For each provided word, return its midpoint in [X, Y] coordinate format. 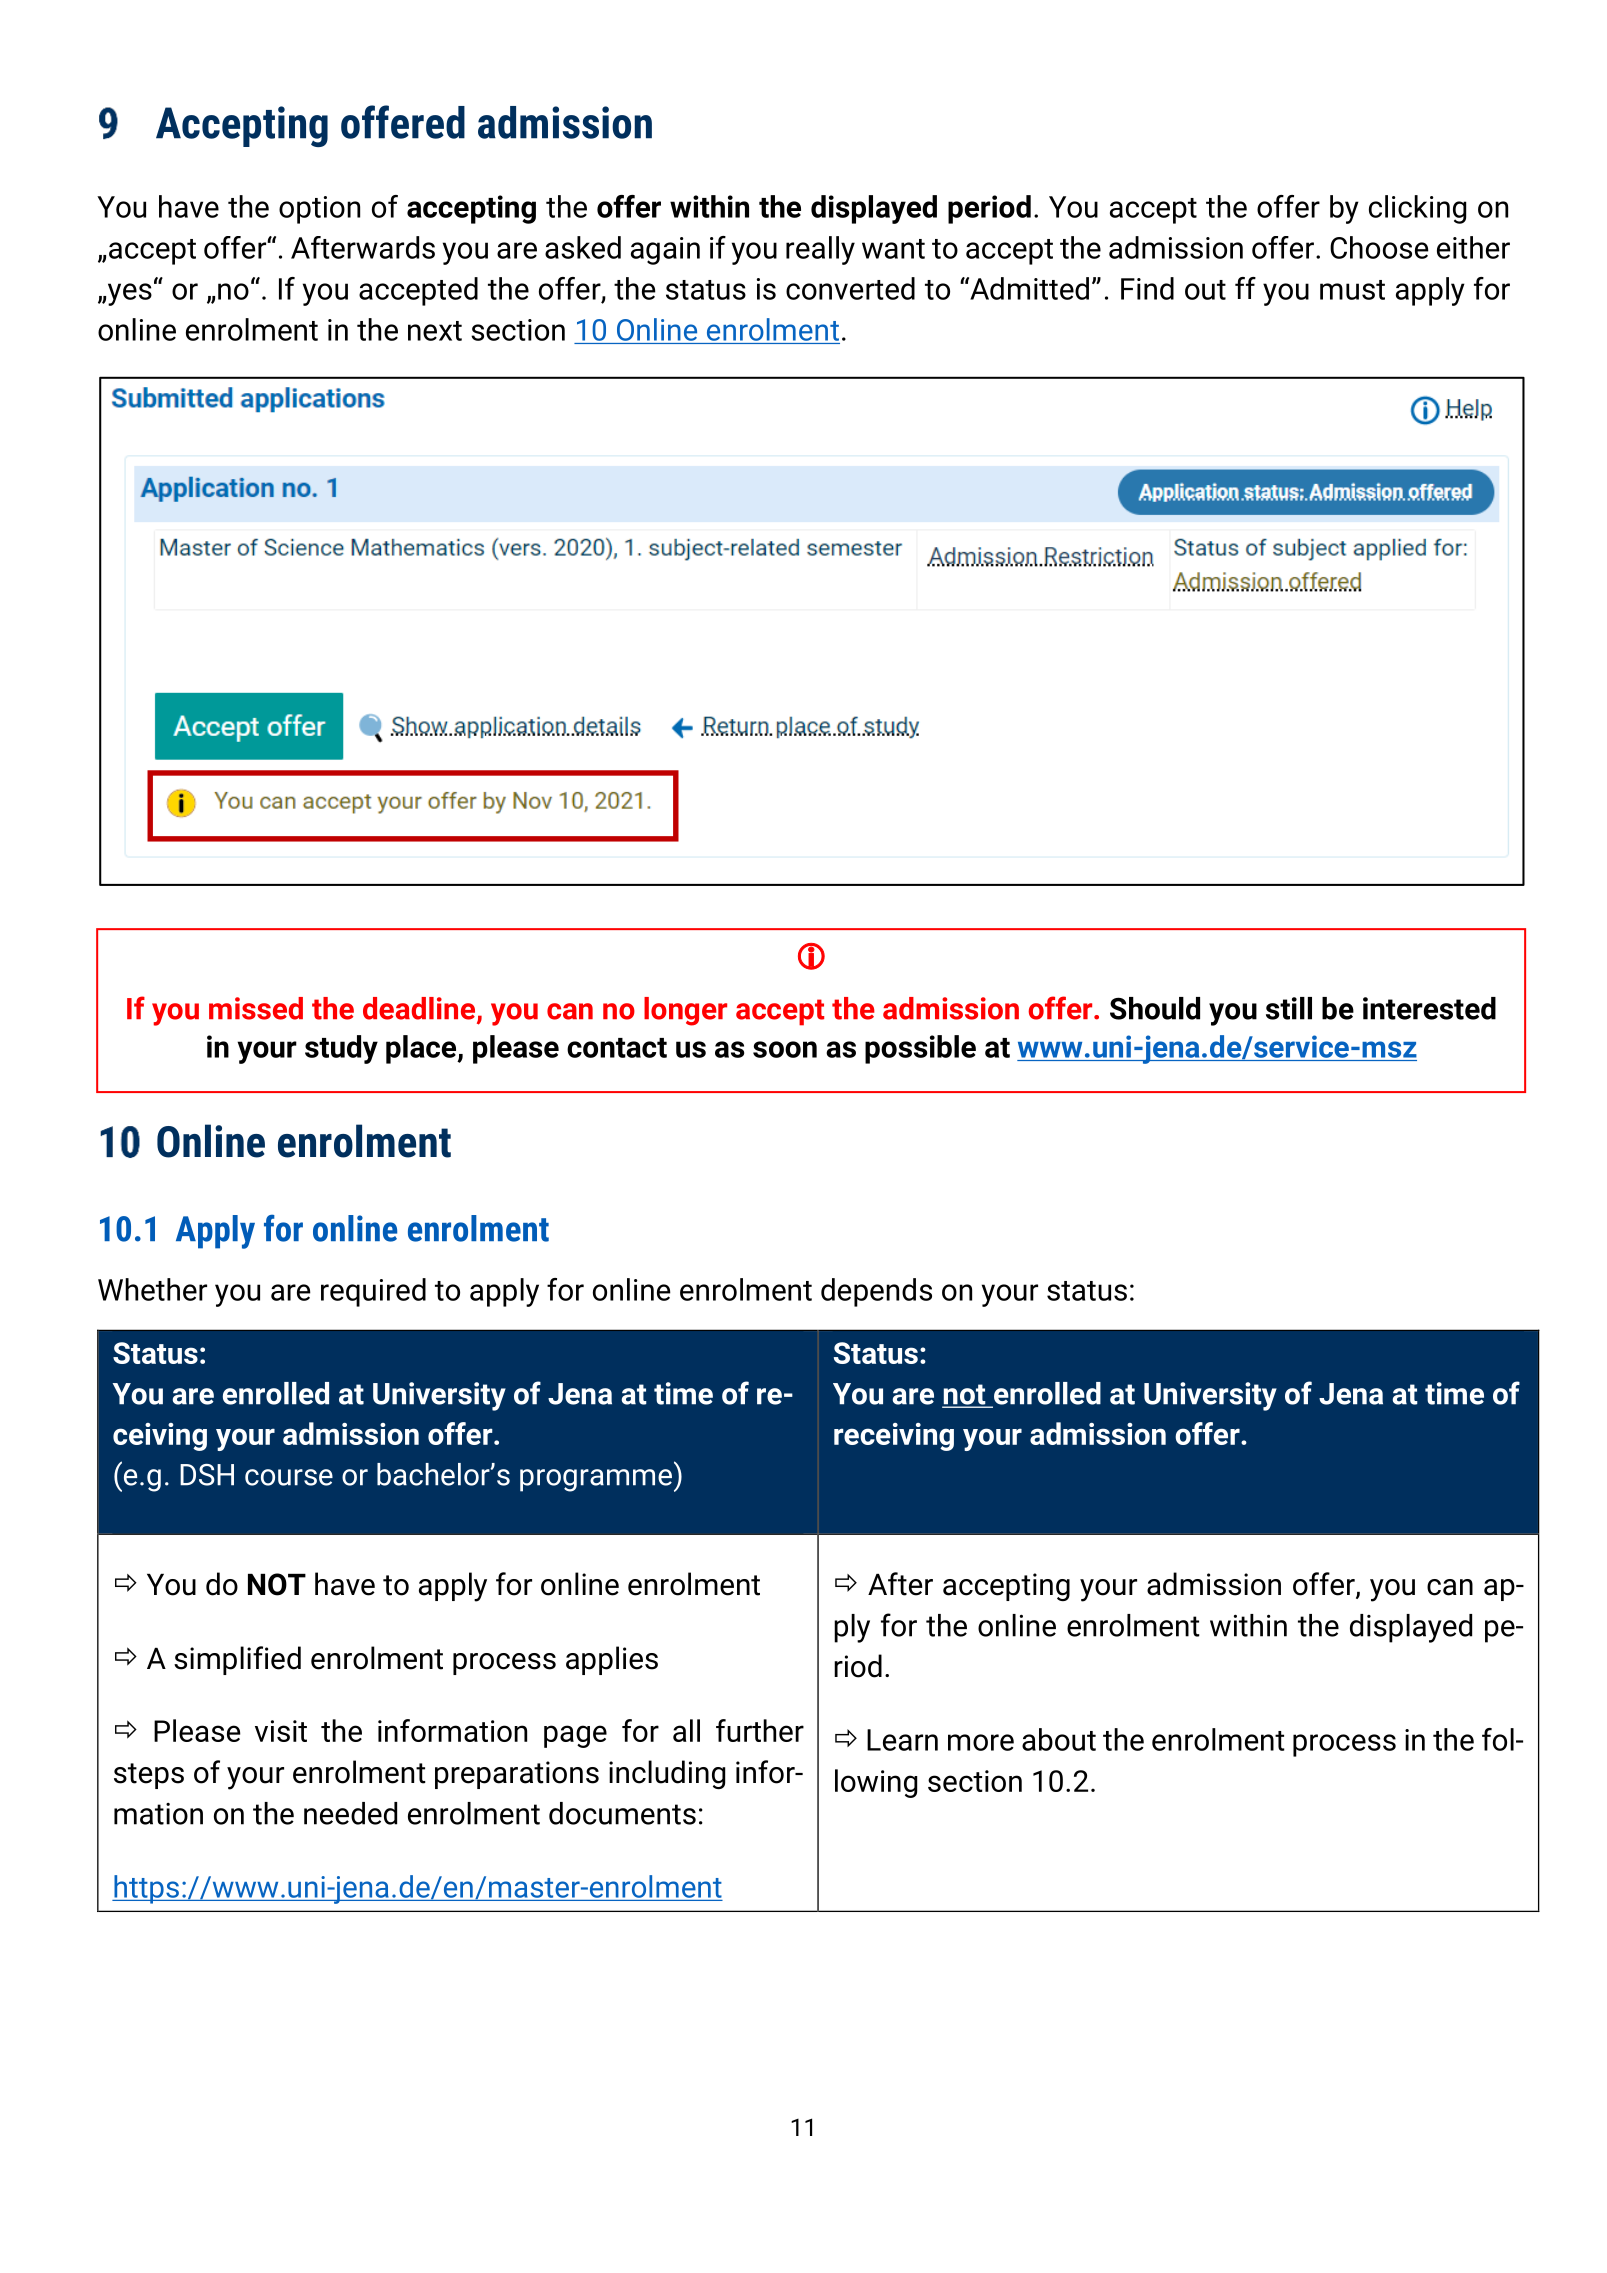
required [373, 1292]
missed [256, 1008]
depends [876, 1292]
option [319, 210]
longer [685, 1011]
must [1352, 290]
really [820, 250]
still [1289, 1008]
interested [1429, 1008]
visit [281, 1731]
